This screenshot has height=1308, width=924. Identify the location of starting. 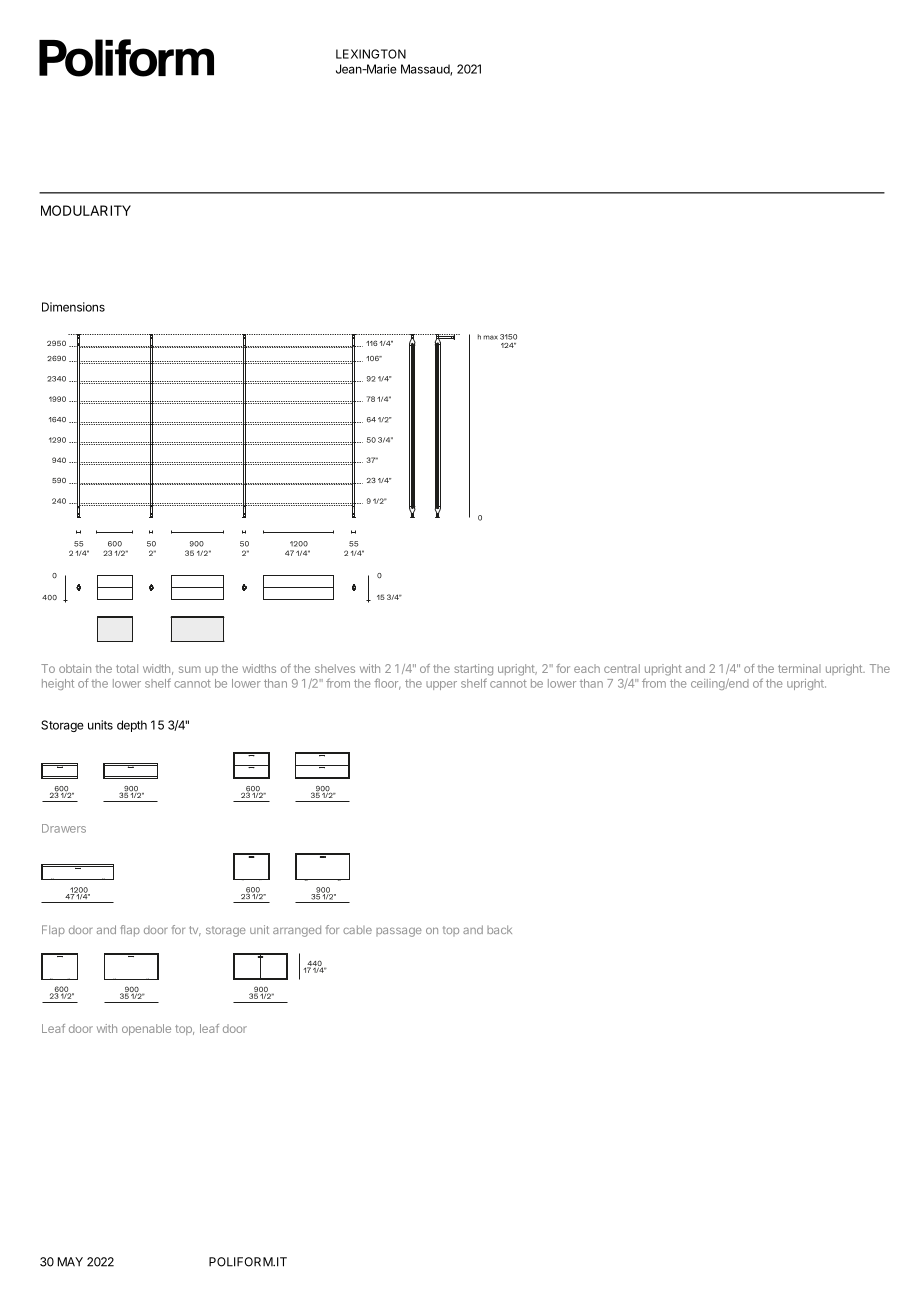
(473, 670).
